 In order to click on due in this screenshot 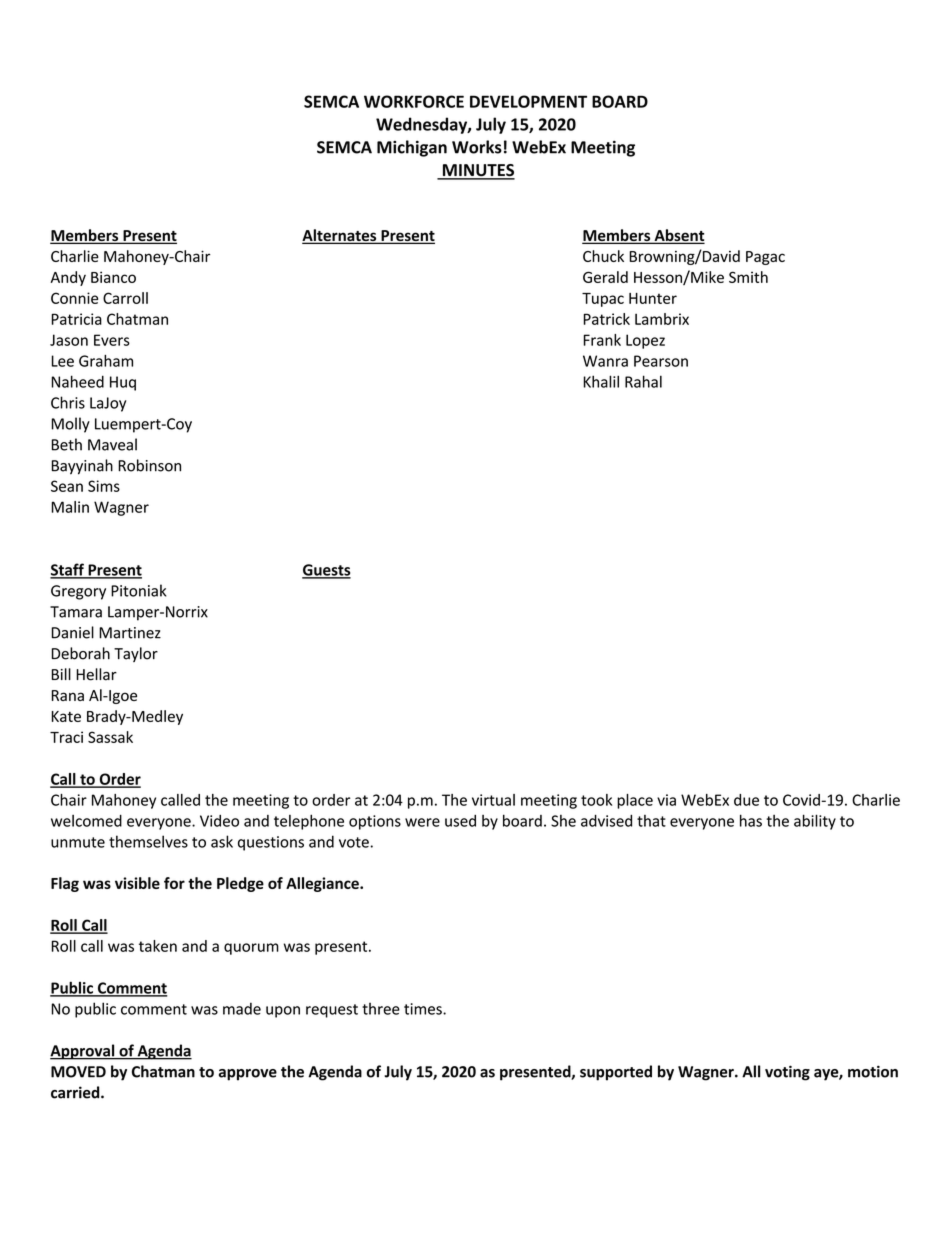, I will do `click(746, 800)`.
